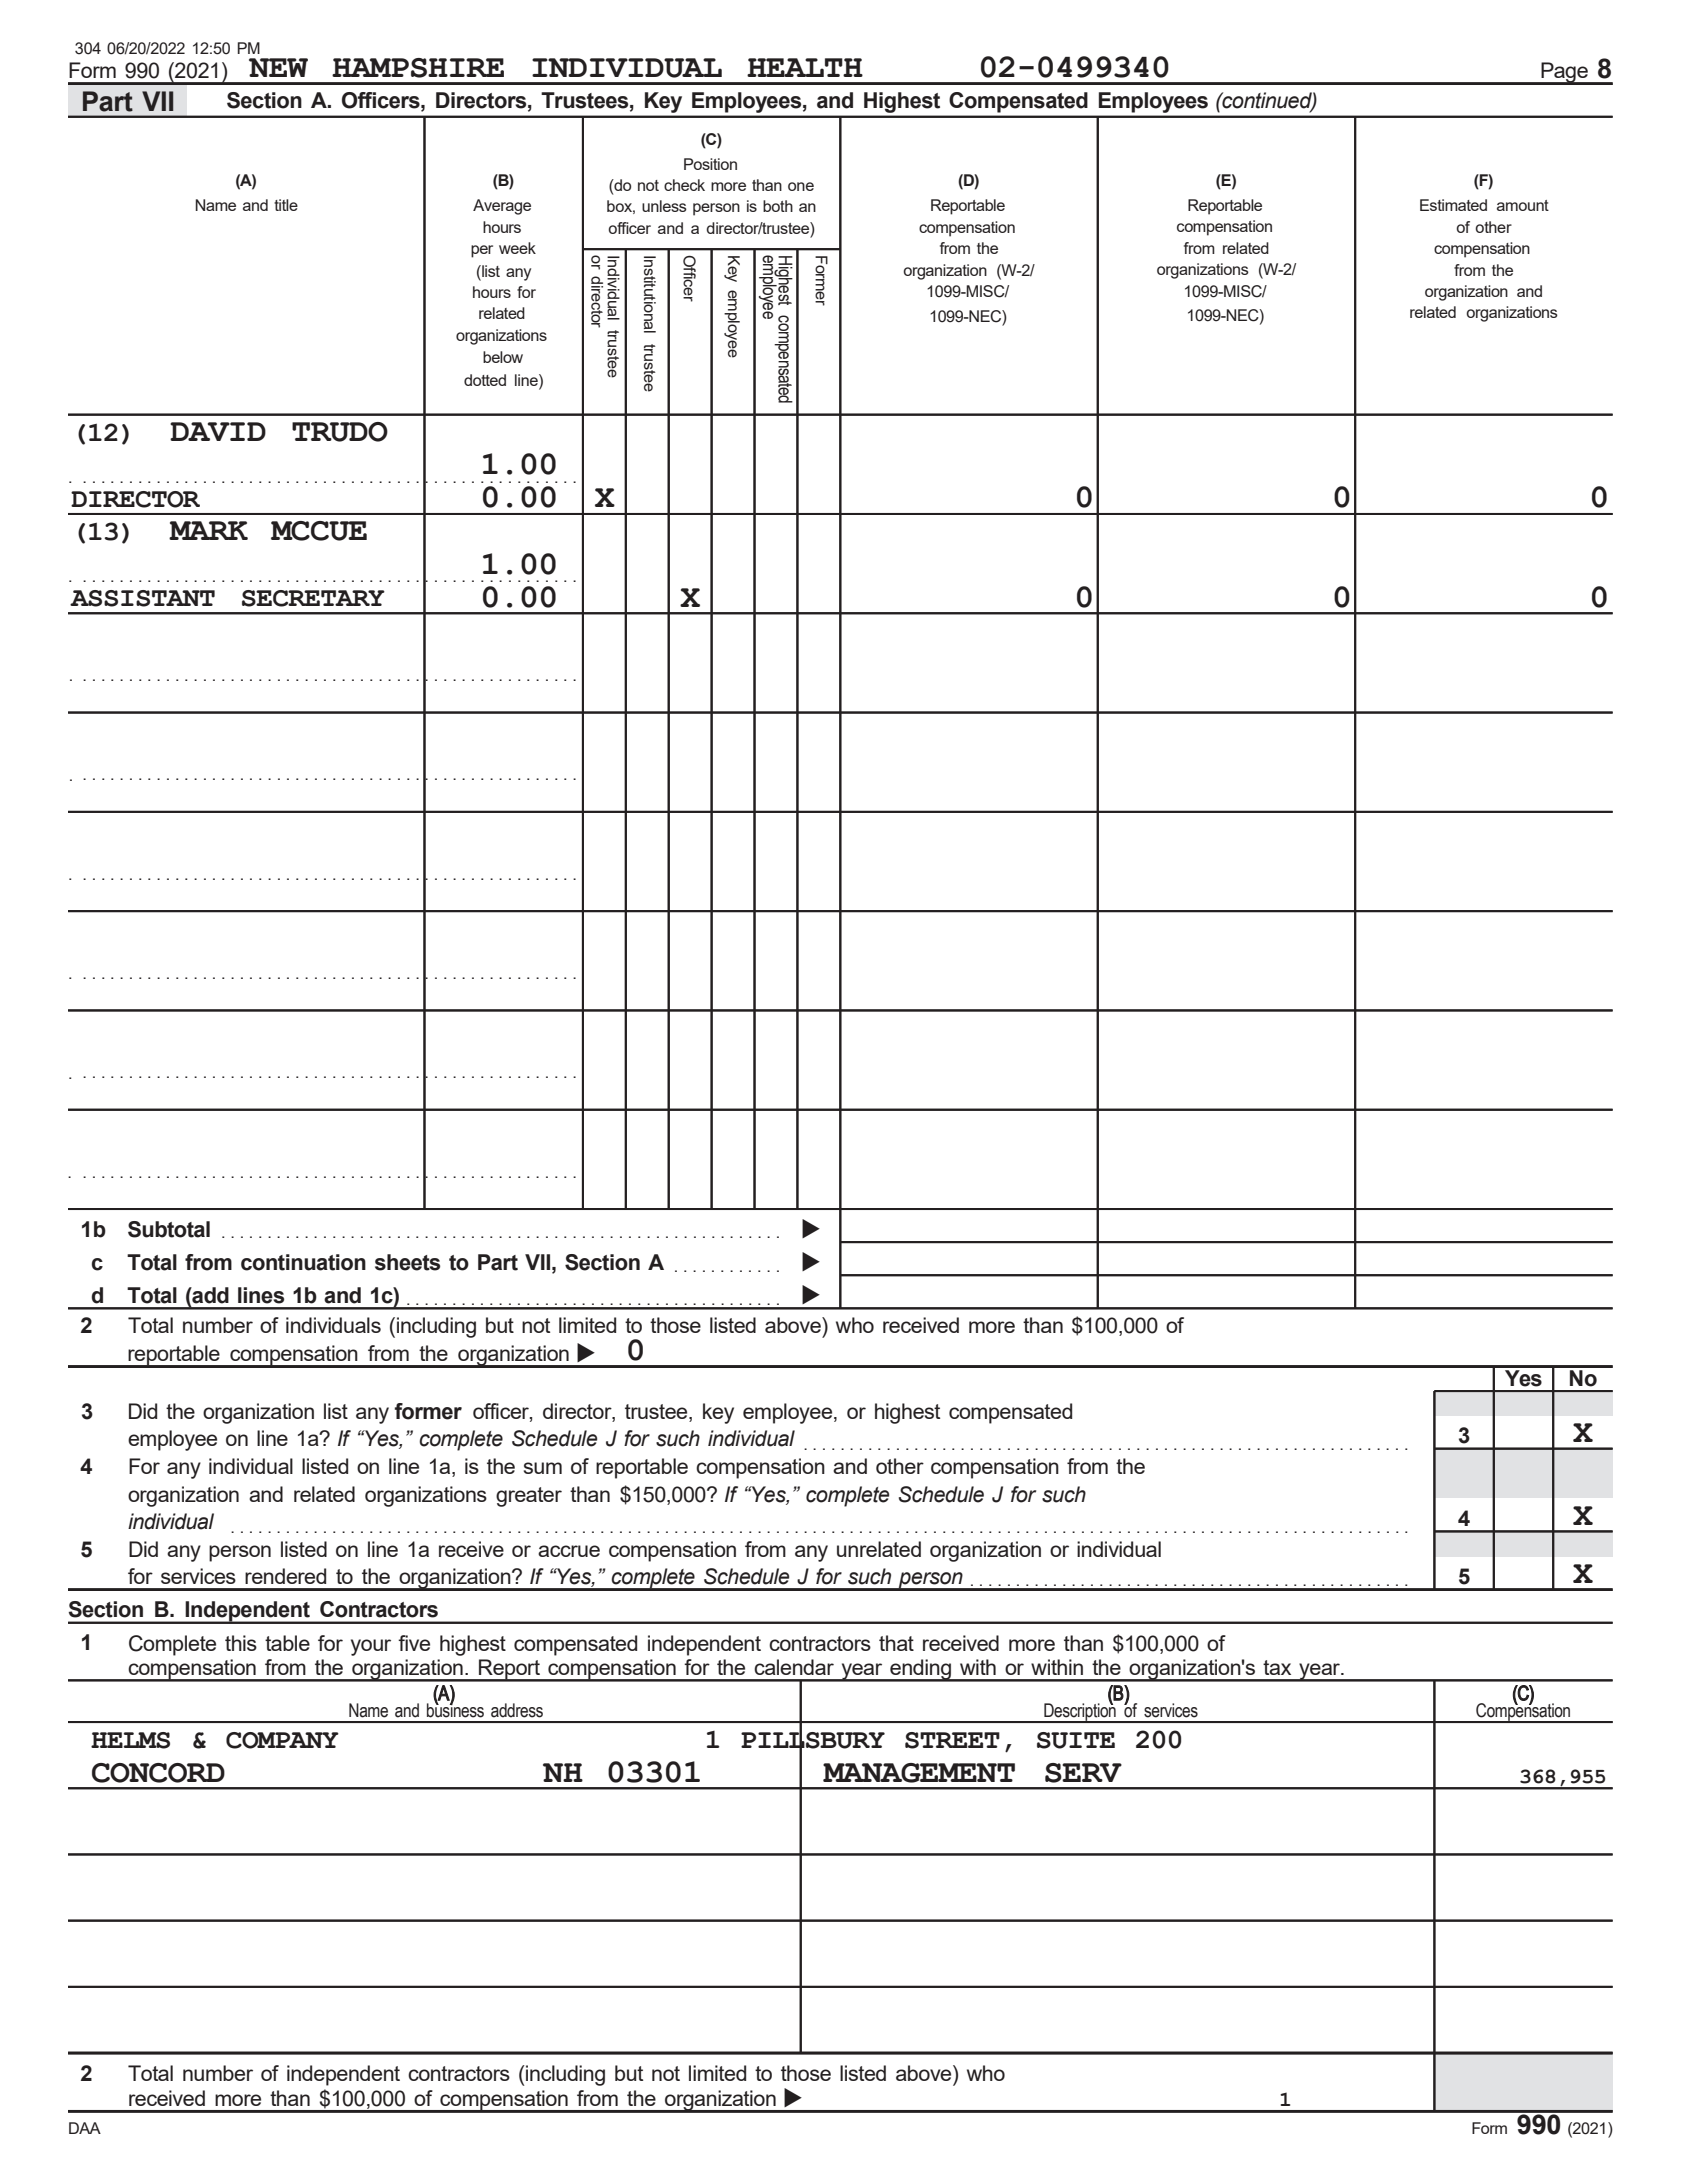 The height and width of the screenshot is (2176, 1681). I want to click on MANAGEMENT, so click(919, 1773).
